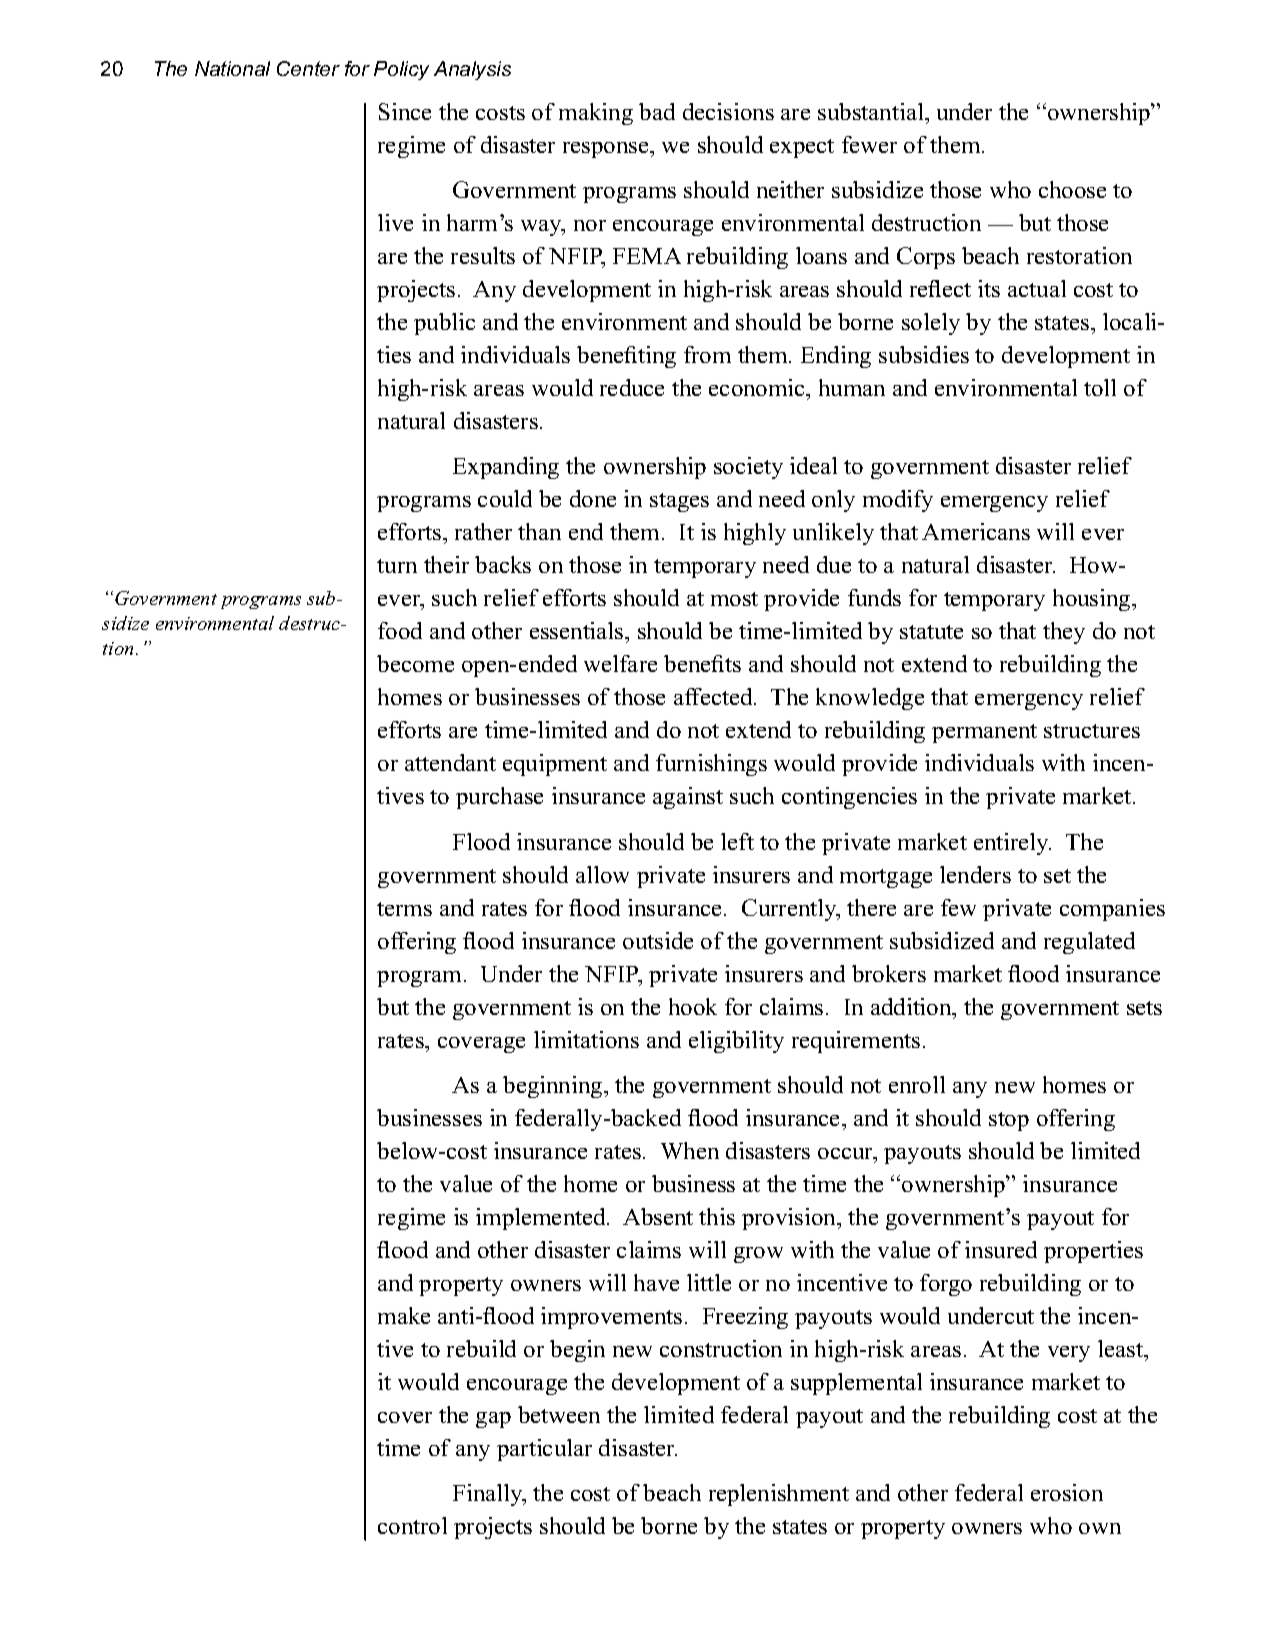 The height and width of the document is (1643, 1270). I want to click on entirely, so click(1012, 844).
